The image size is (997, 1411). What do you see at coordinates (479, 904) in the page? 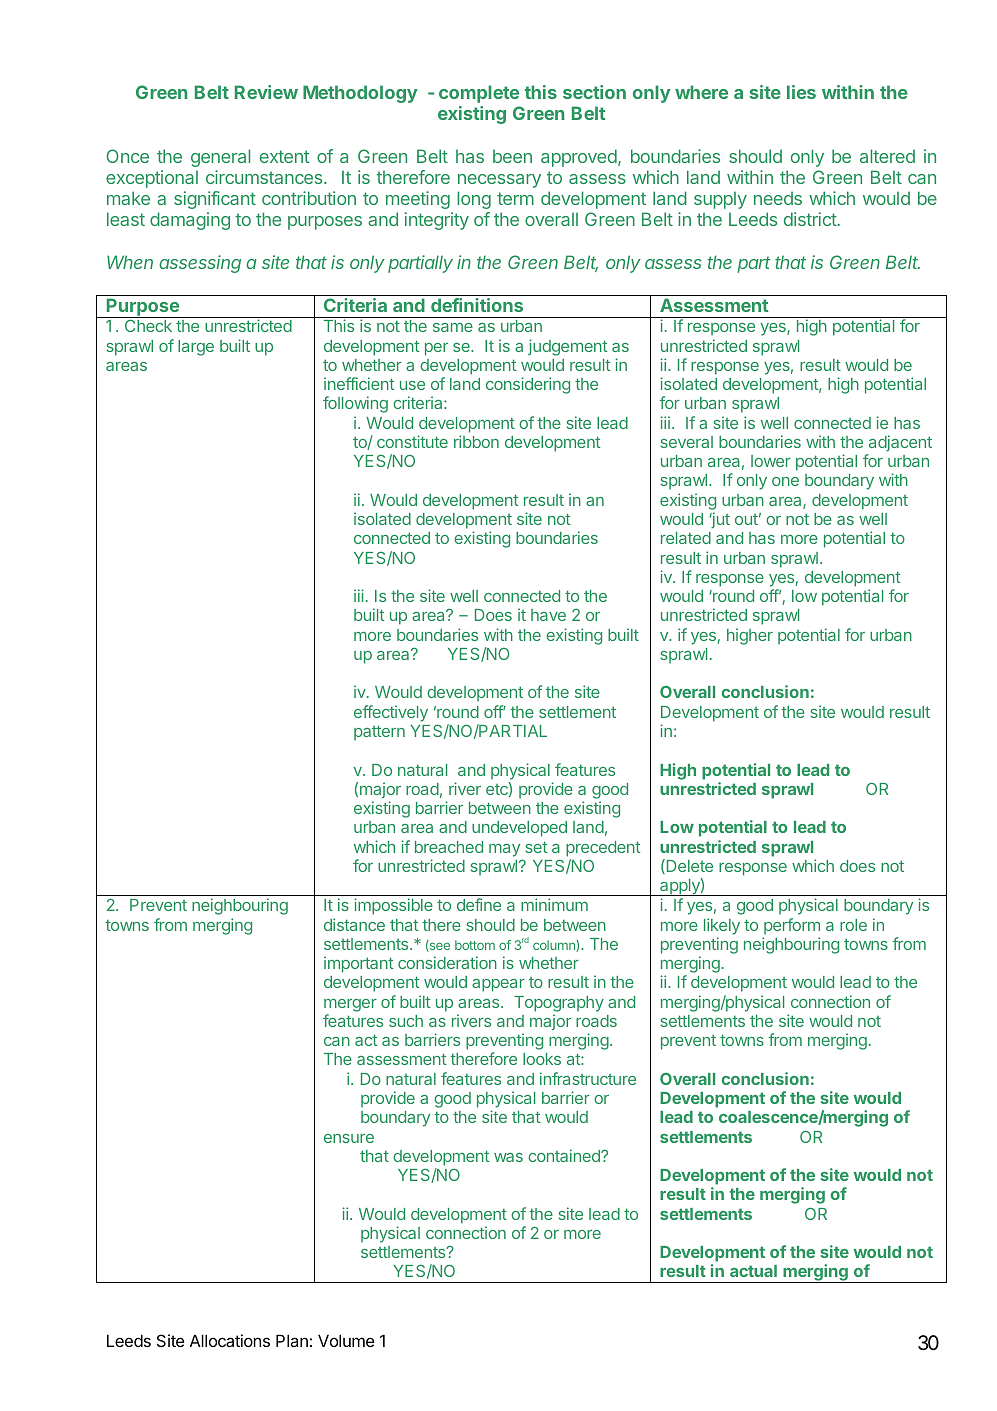
I see `define` at bounding box center [479, 904].
